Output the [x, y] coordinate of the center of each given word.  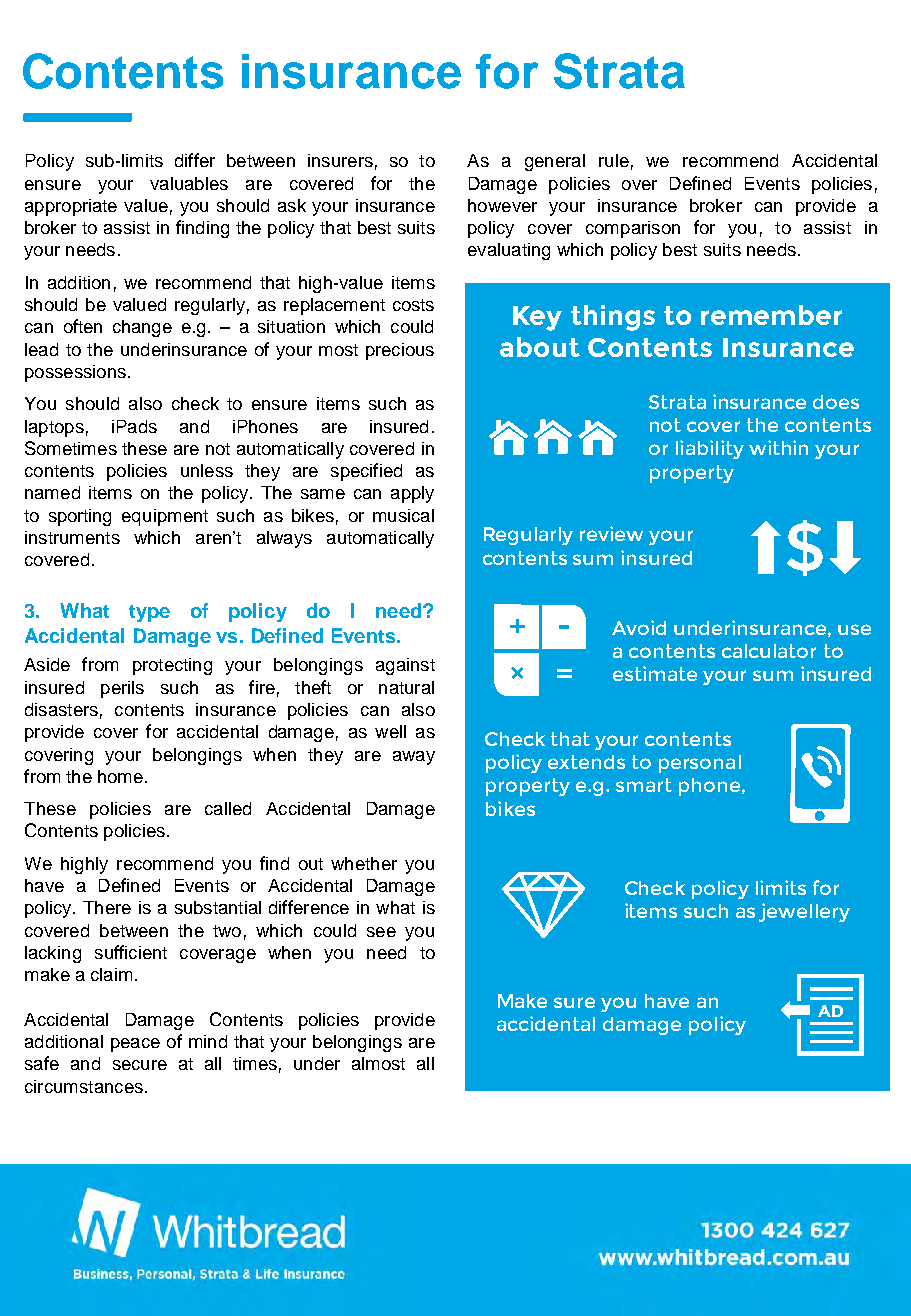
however [502, 205]
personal [700, 764]
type [149, 613]
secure [140, 1065]
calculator [769, 651]
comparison [633, 229]
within [778, 447]
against [405, 666]
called [228, 808]
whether [364, 863]
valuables [189, 183]
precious [400, 351]
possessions [75, 373]
